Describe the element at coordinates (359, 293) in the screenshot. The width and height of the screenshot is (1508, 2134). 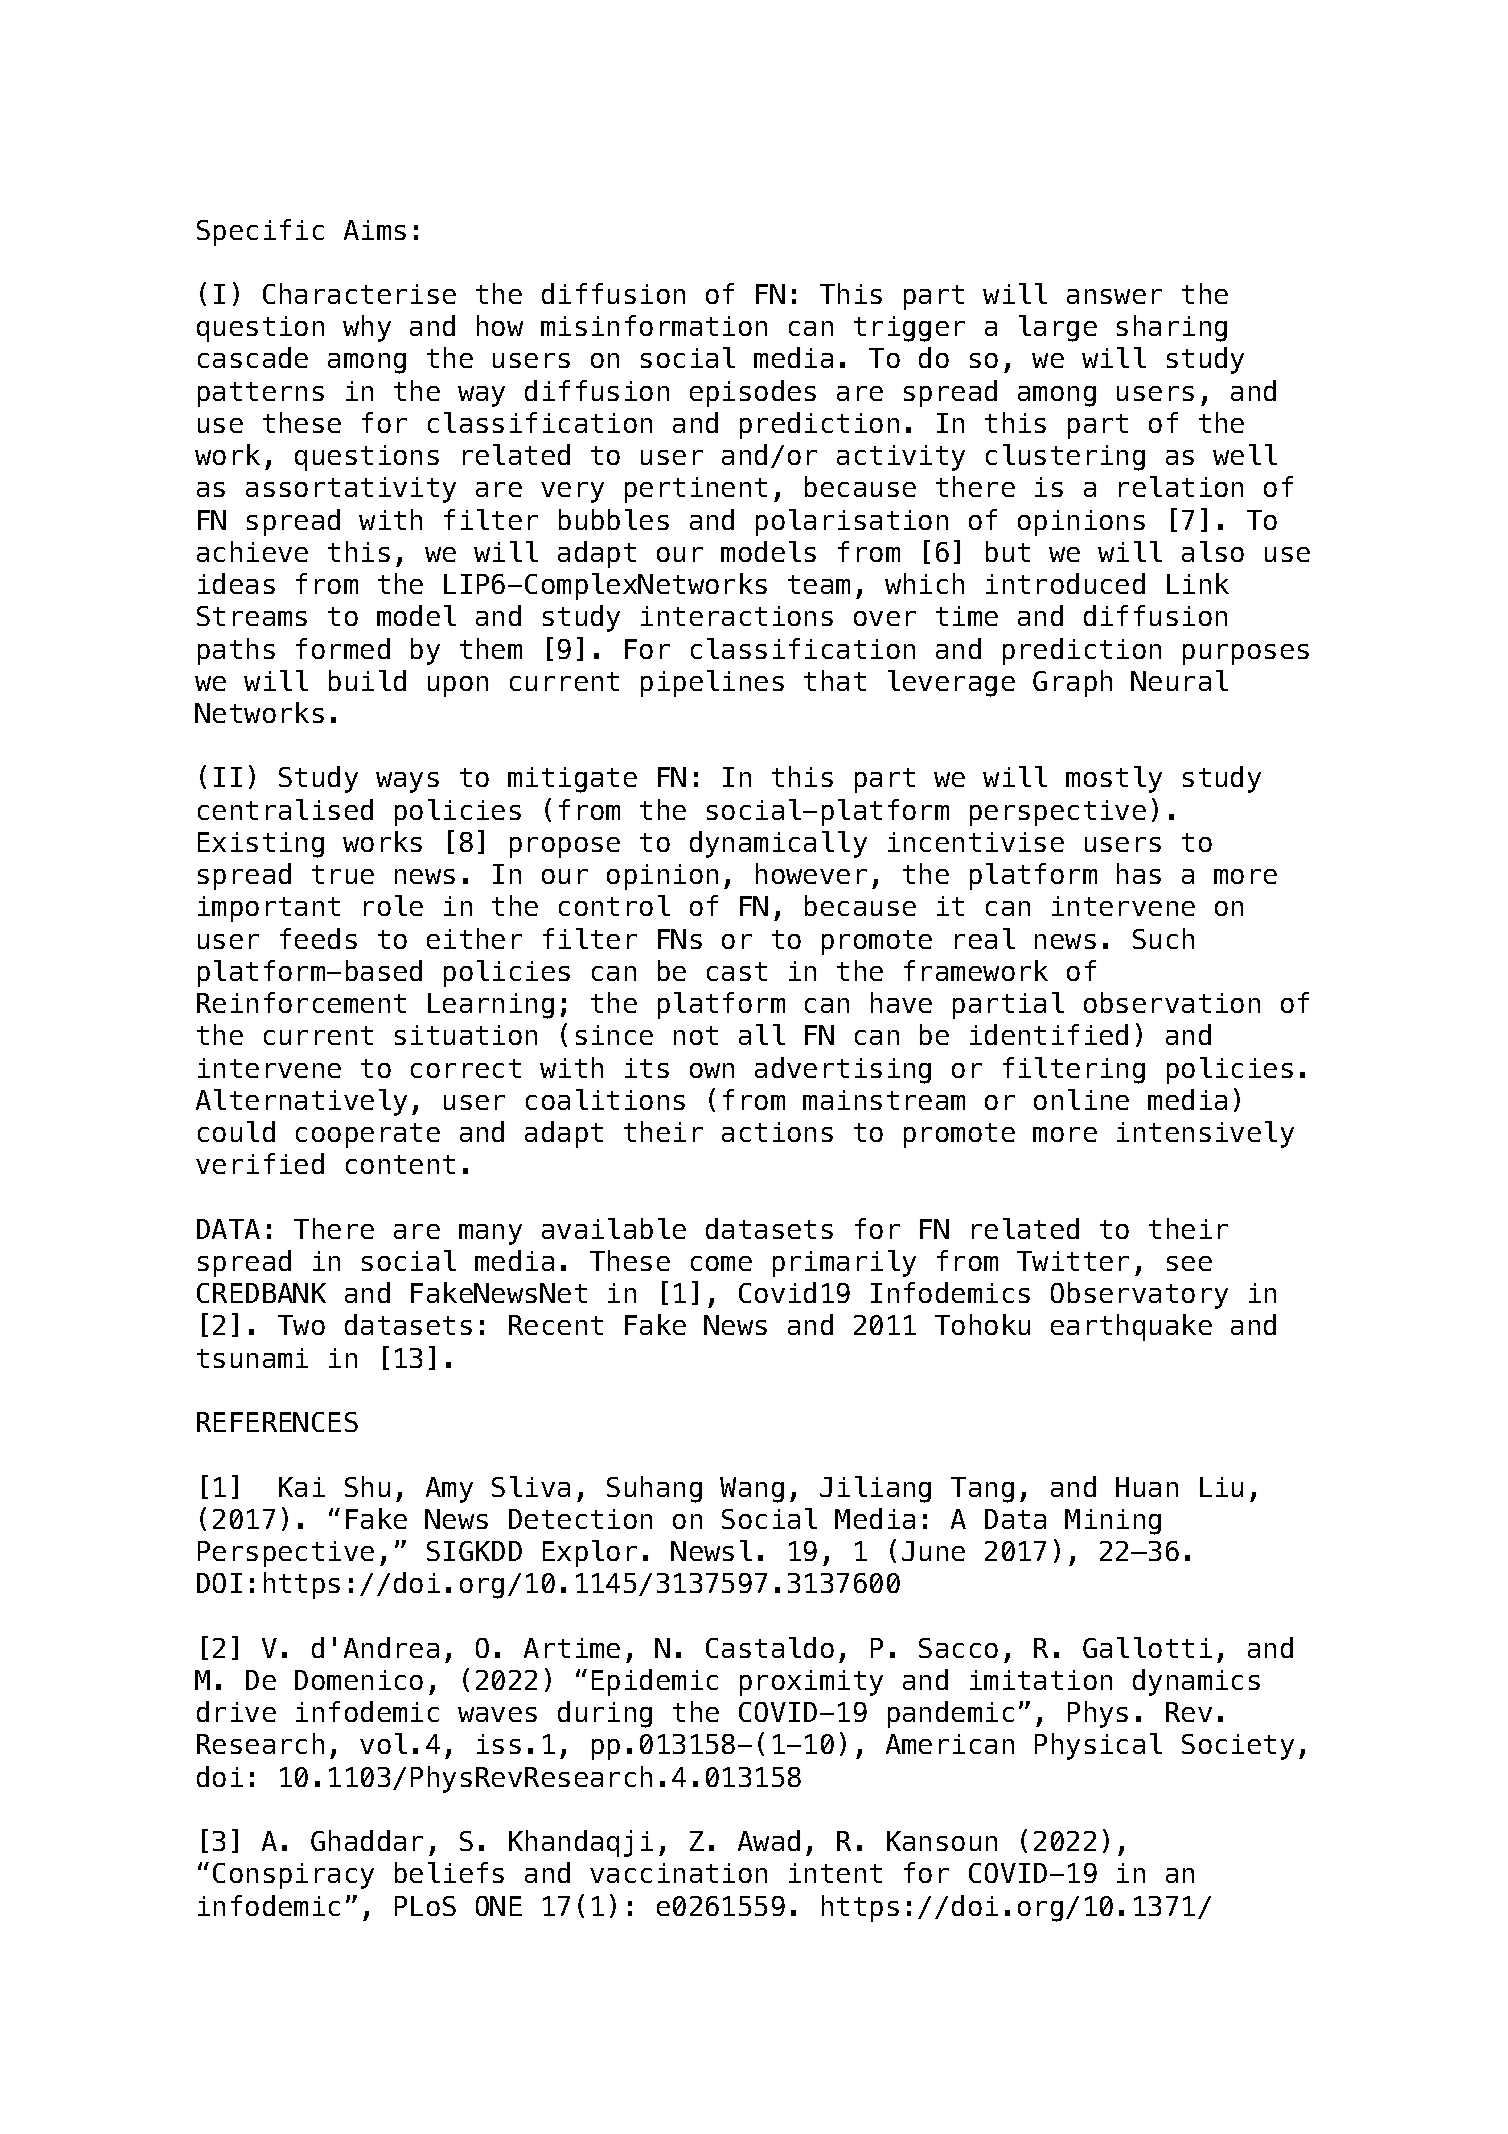
I see `Characterise` at that location.
